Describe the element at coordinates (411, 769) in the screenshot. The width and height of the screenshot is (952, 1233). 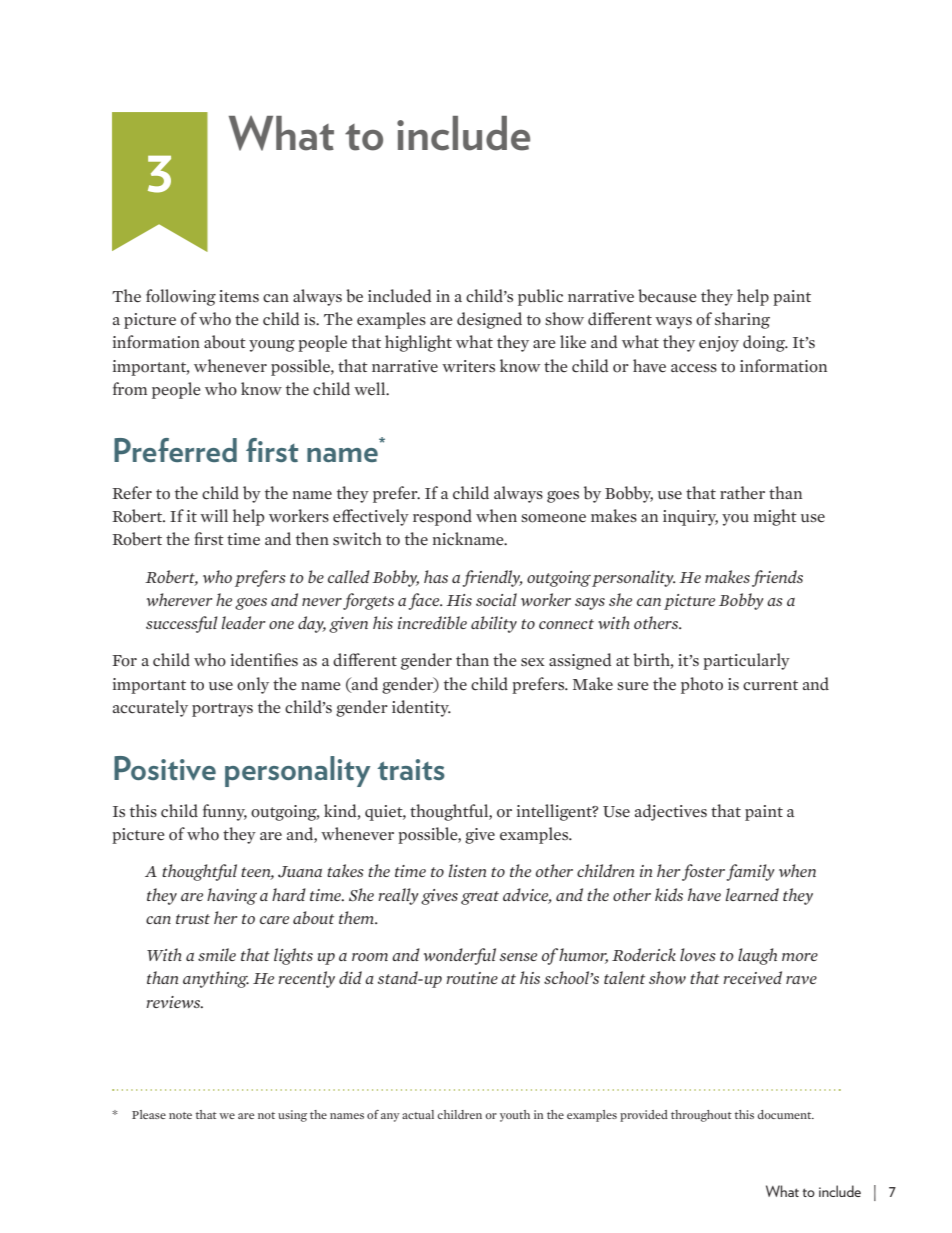
I see `traits` at that location.
